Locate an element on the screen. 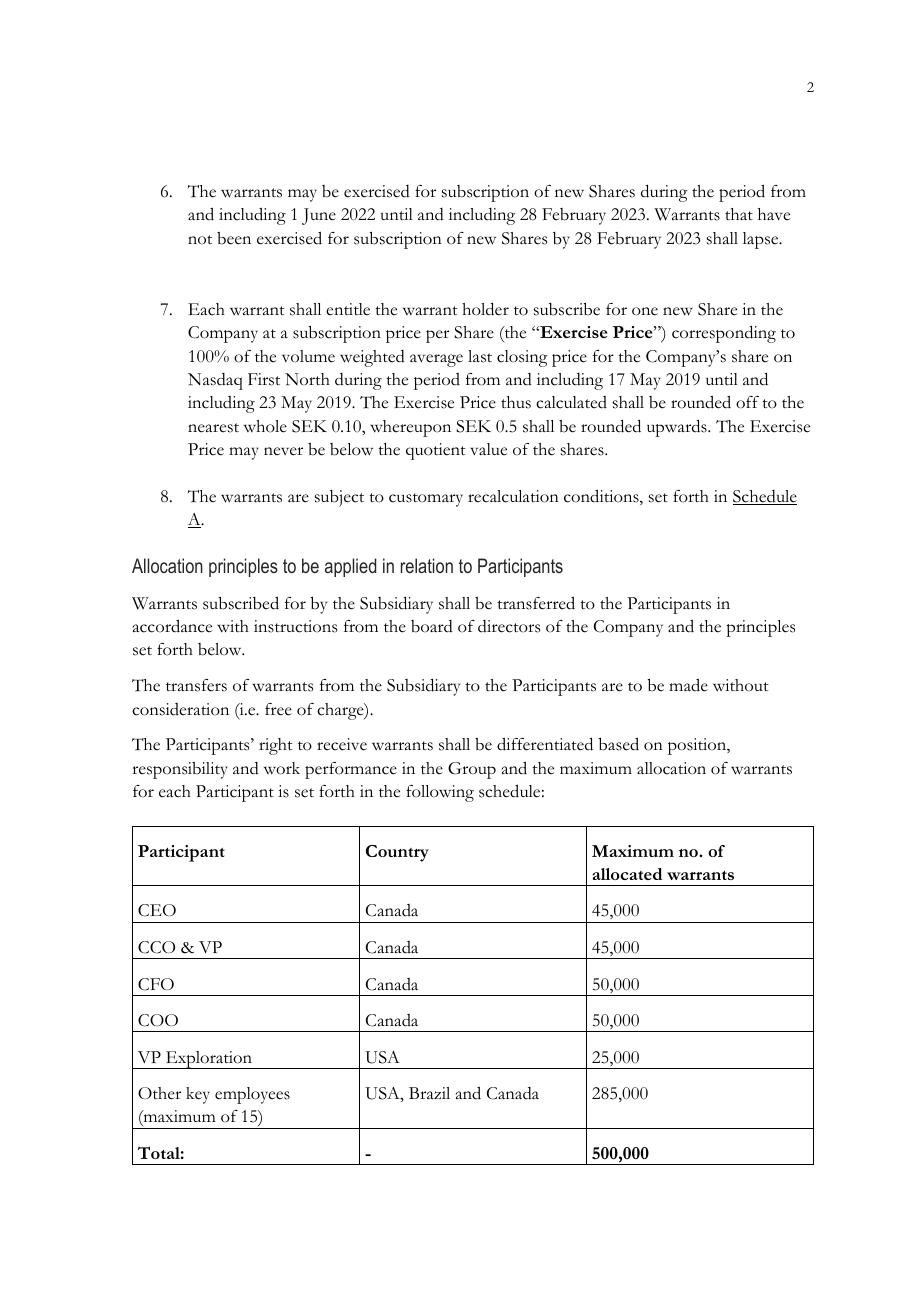 This screenshot has height=1308, width=924. based is located at coordinates (619, 744).
